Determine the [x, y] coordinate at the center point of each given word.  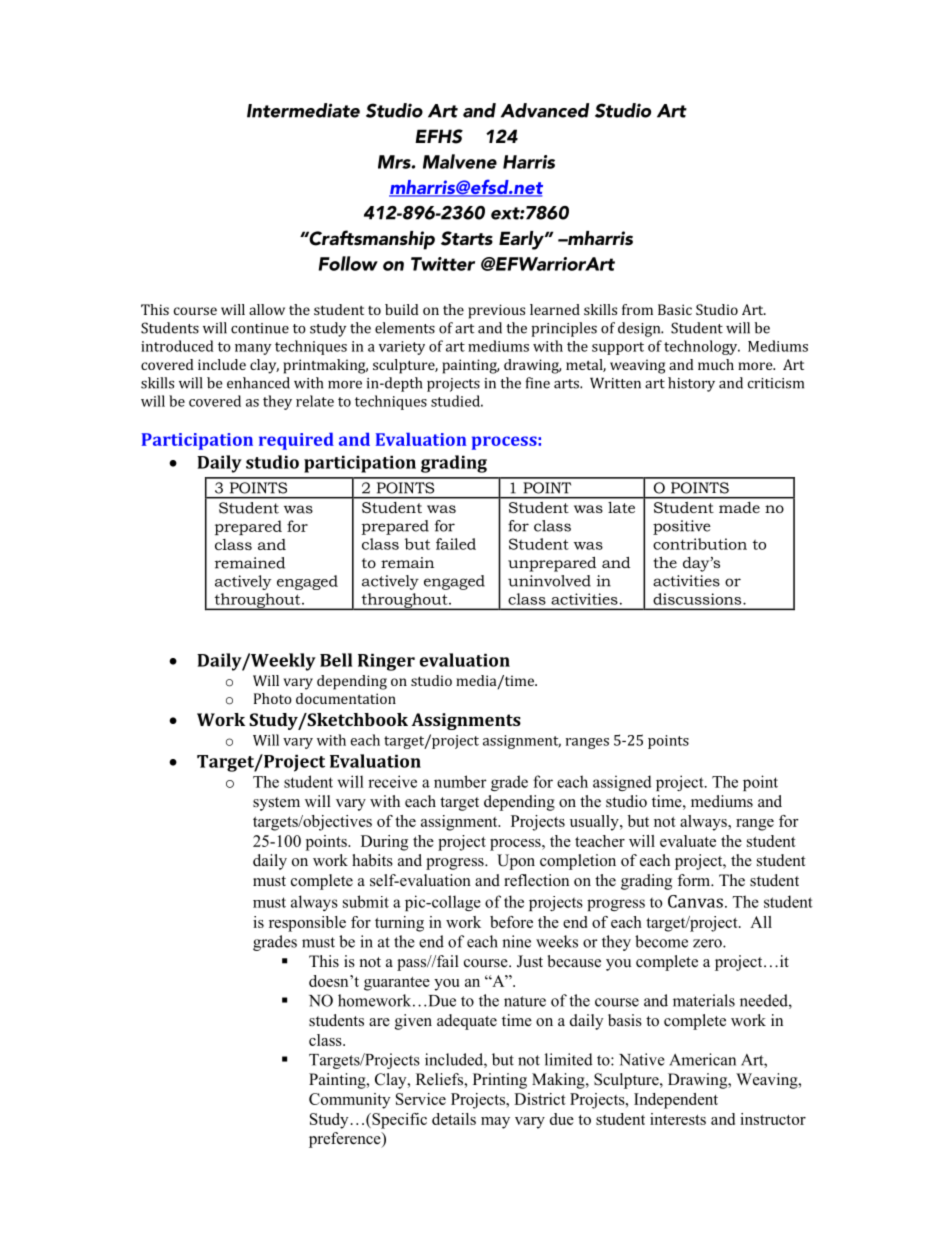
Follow [348, 263]
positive [682, 527]
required [296, 441]
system [276, 804]
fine [538, 383]
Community [349, 1101]
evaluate [688, 841]
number [460, 781]
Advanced [545, 110]
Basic [675, 309]
